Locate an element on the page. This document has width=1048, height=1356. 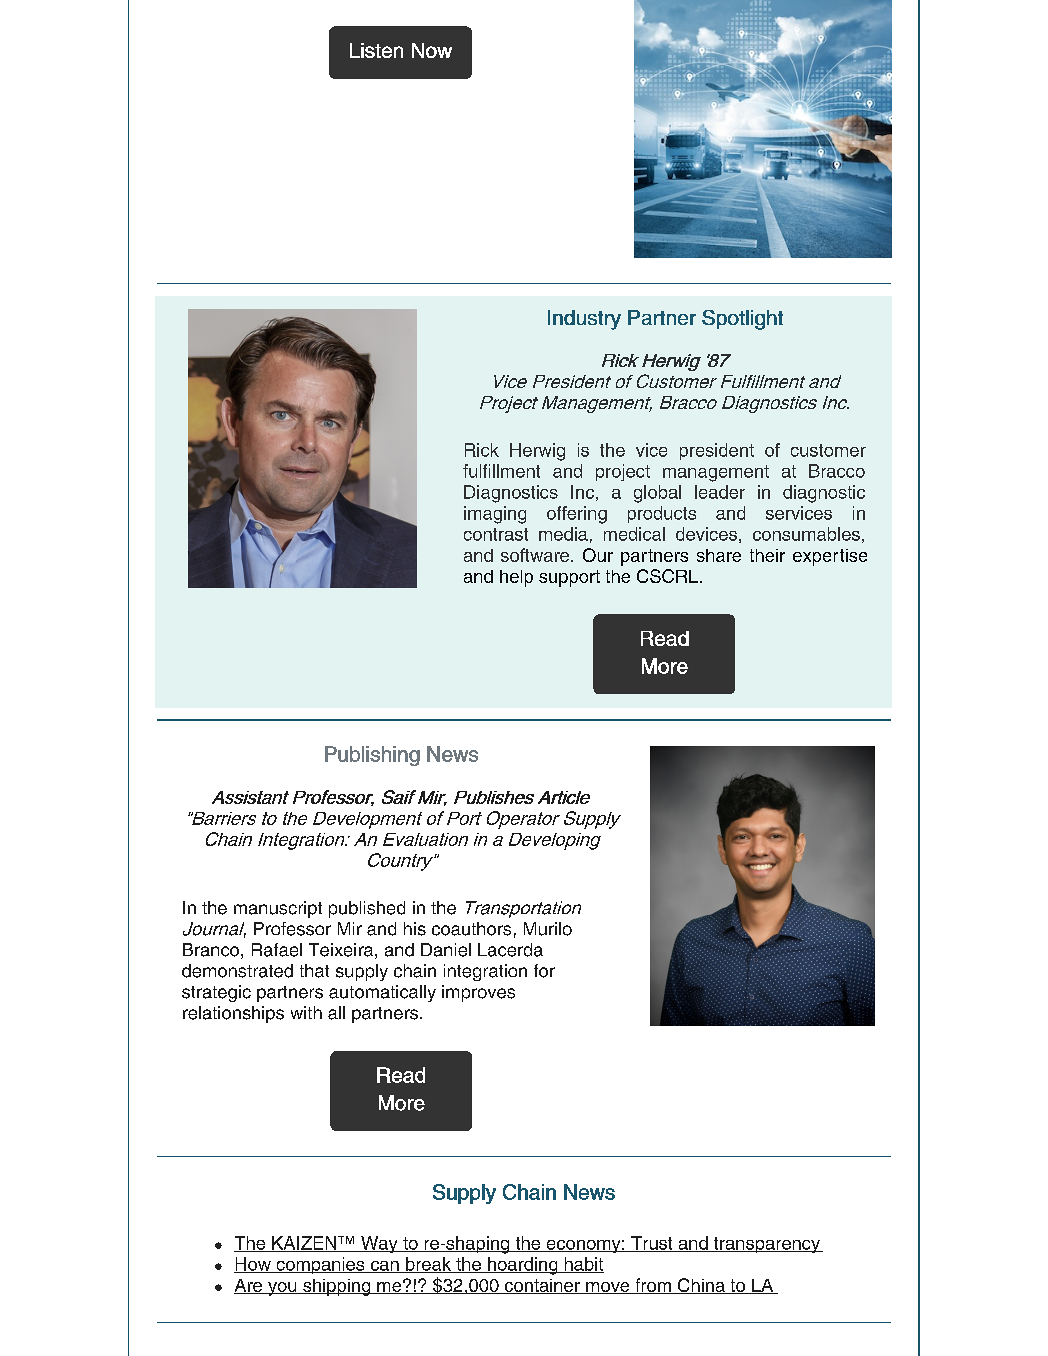
Now is located at coordinates (432, 50).
